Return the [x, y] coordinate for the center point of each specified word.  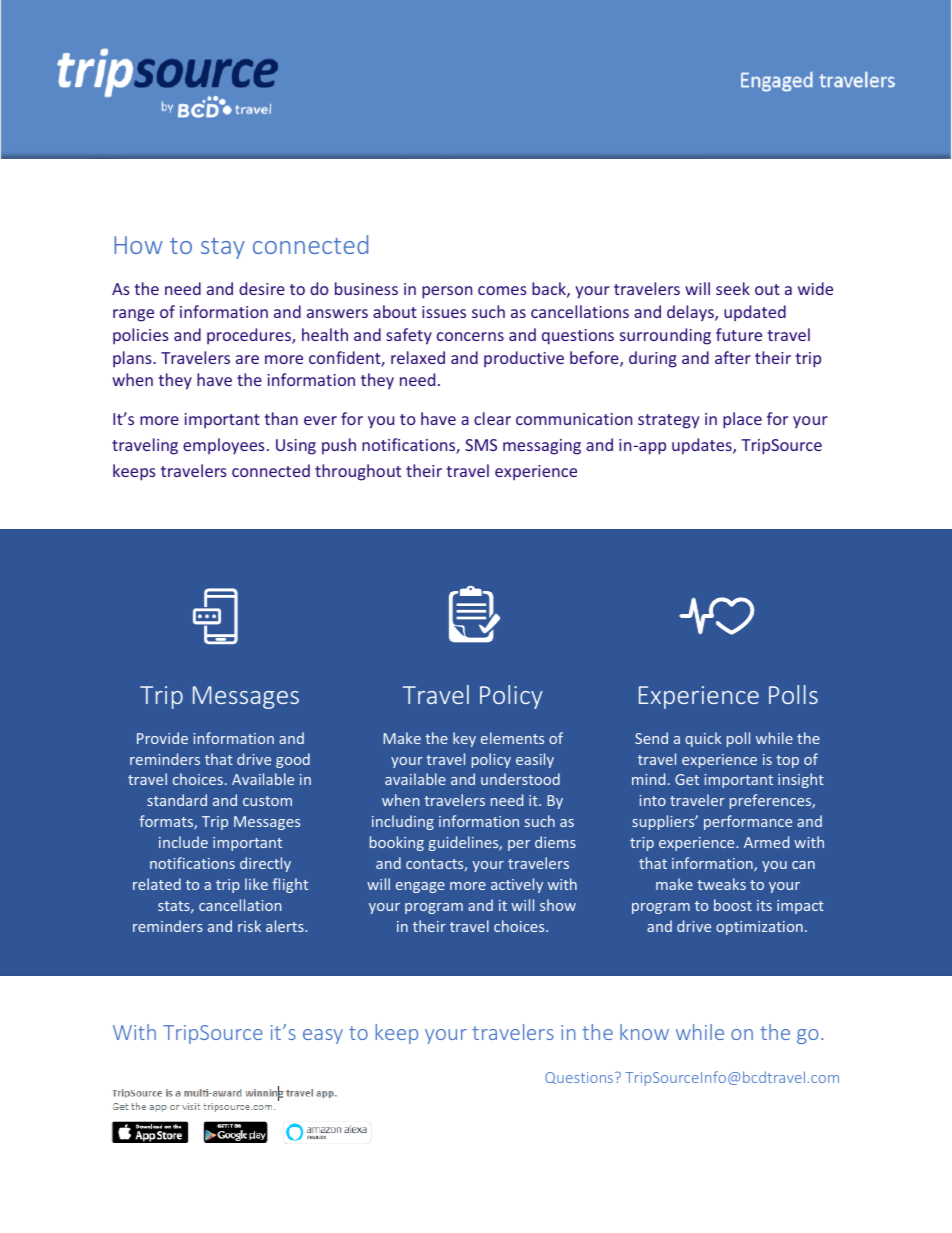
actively [517, 885]
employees [224, 446]
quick [703, 739]
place [742, 420]
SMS [481, 445]
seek [733, 288]
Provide [162, 738]
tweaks [721, 884]
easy [323, 1036]
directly [265, 864]
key [464, 739]
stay [223, 248]
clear [492, 418]
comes [502, 290]
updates [703, 446]
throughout [358, 472]
